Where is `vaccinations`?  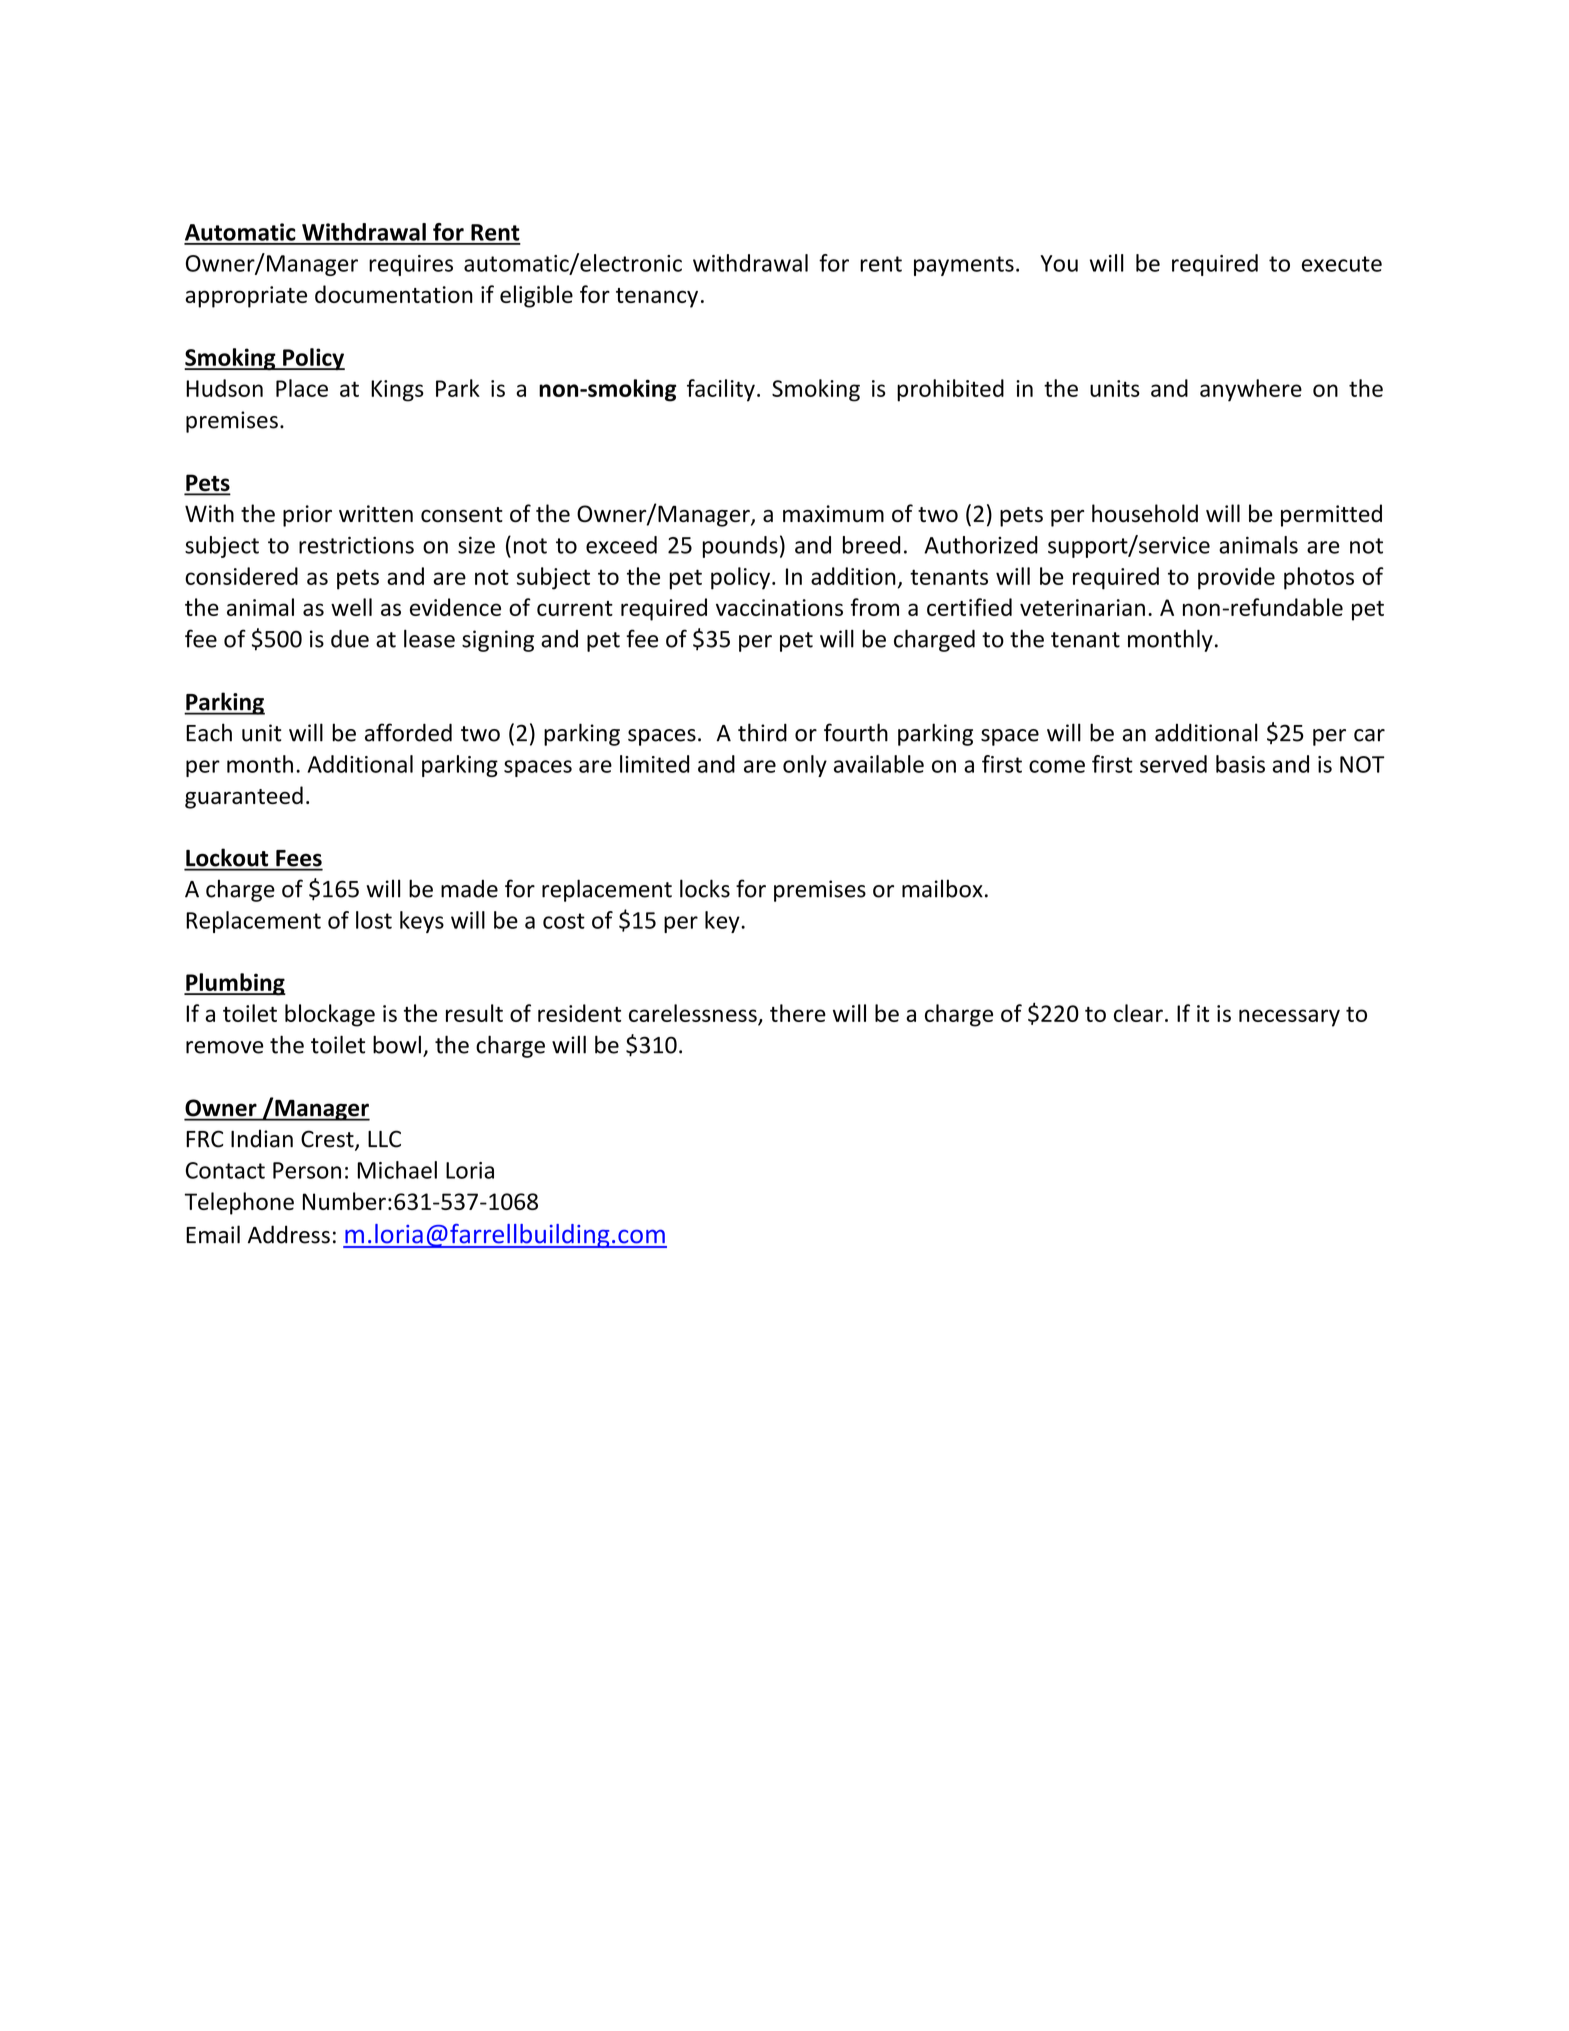
vaccinations is located at coordinates (779, 607).
